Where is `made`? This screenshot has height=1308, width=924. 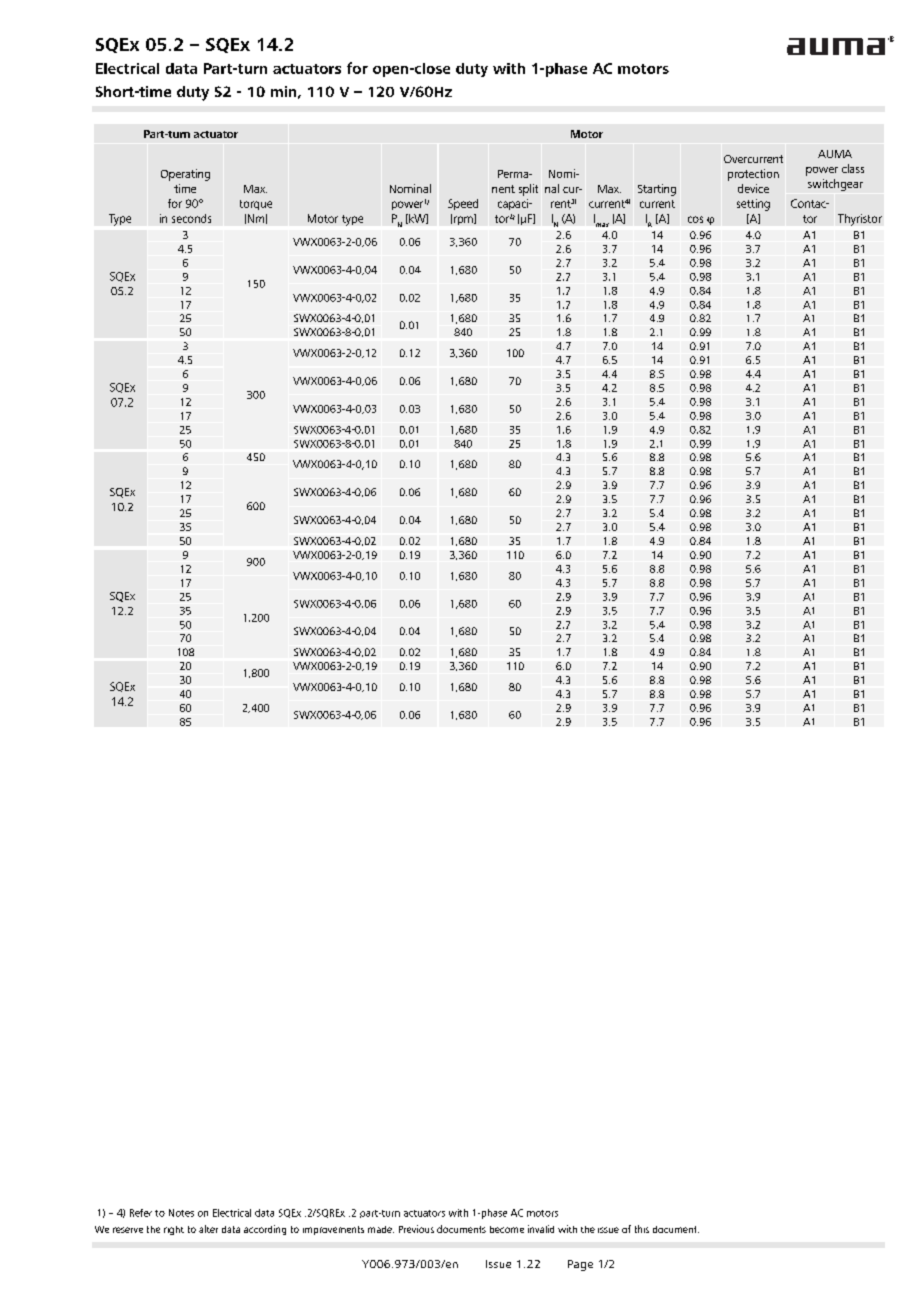
made is located at coordinates (381, 1229).
